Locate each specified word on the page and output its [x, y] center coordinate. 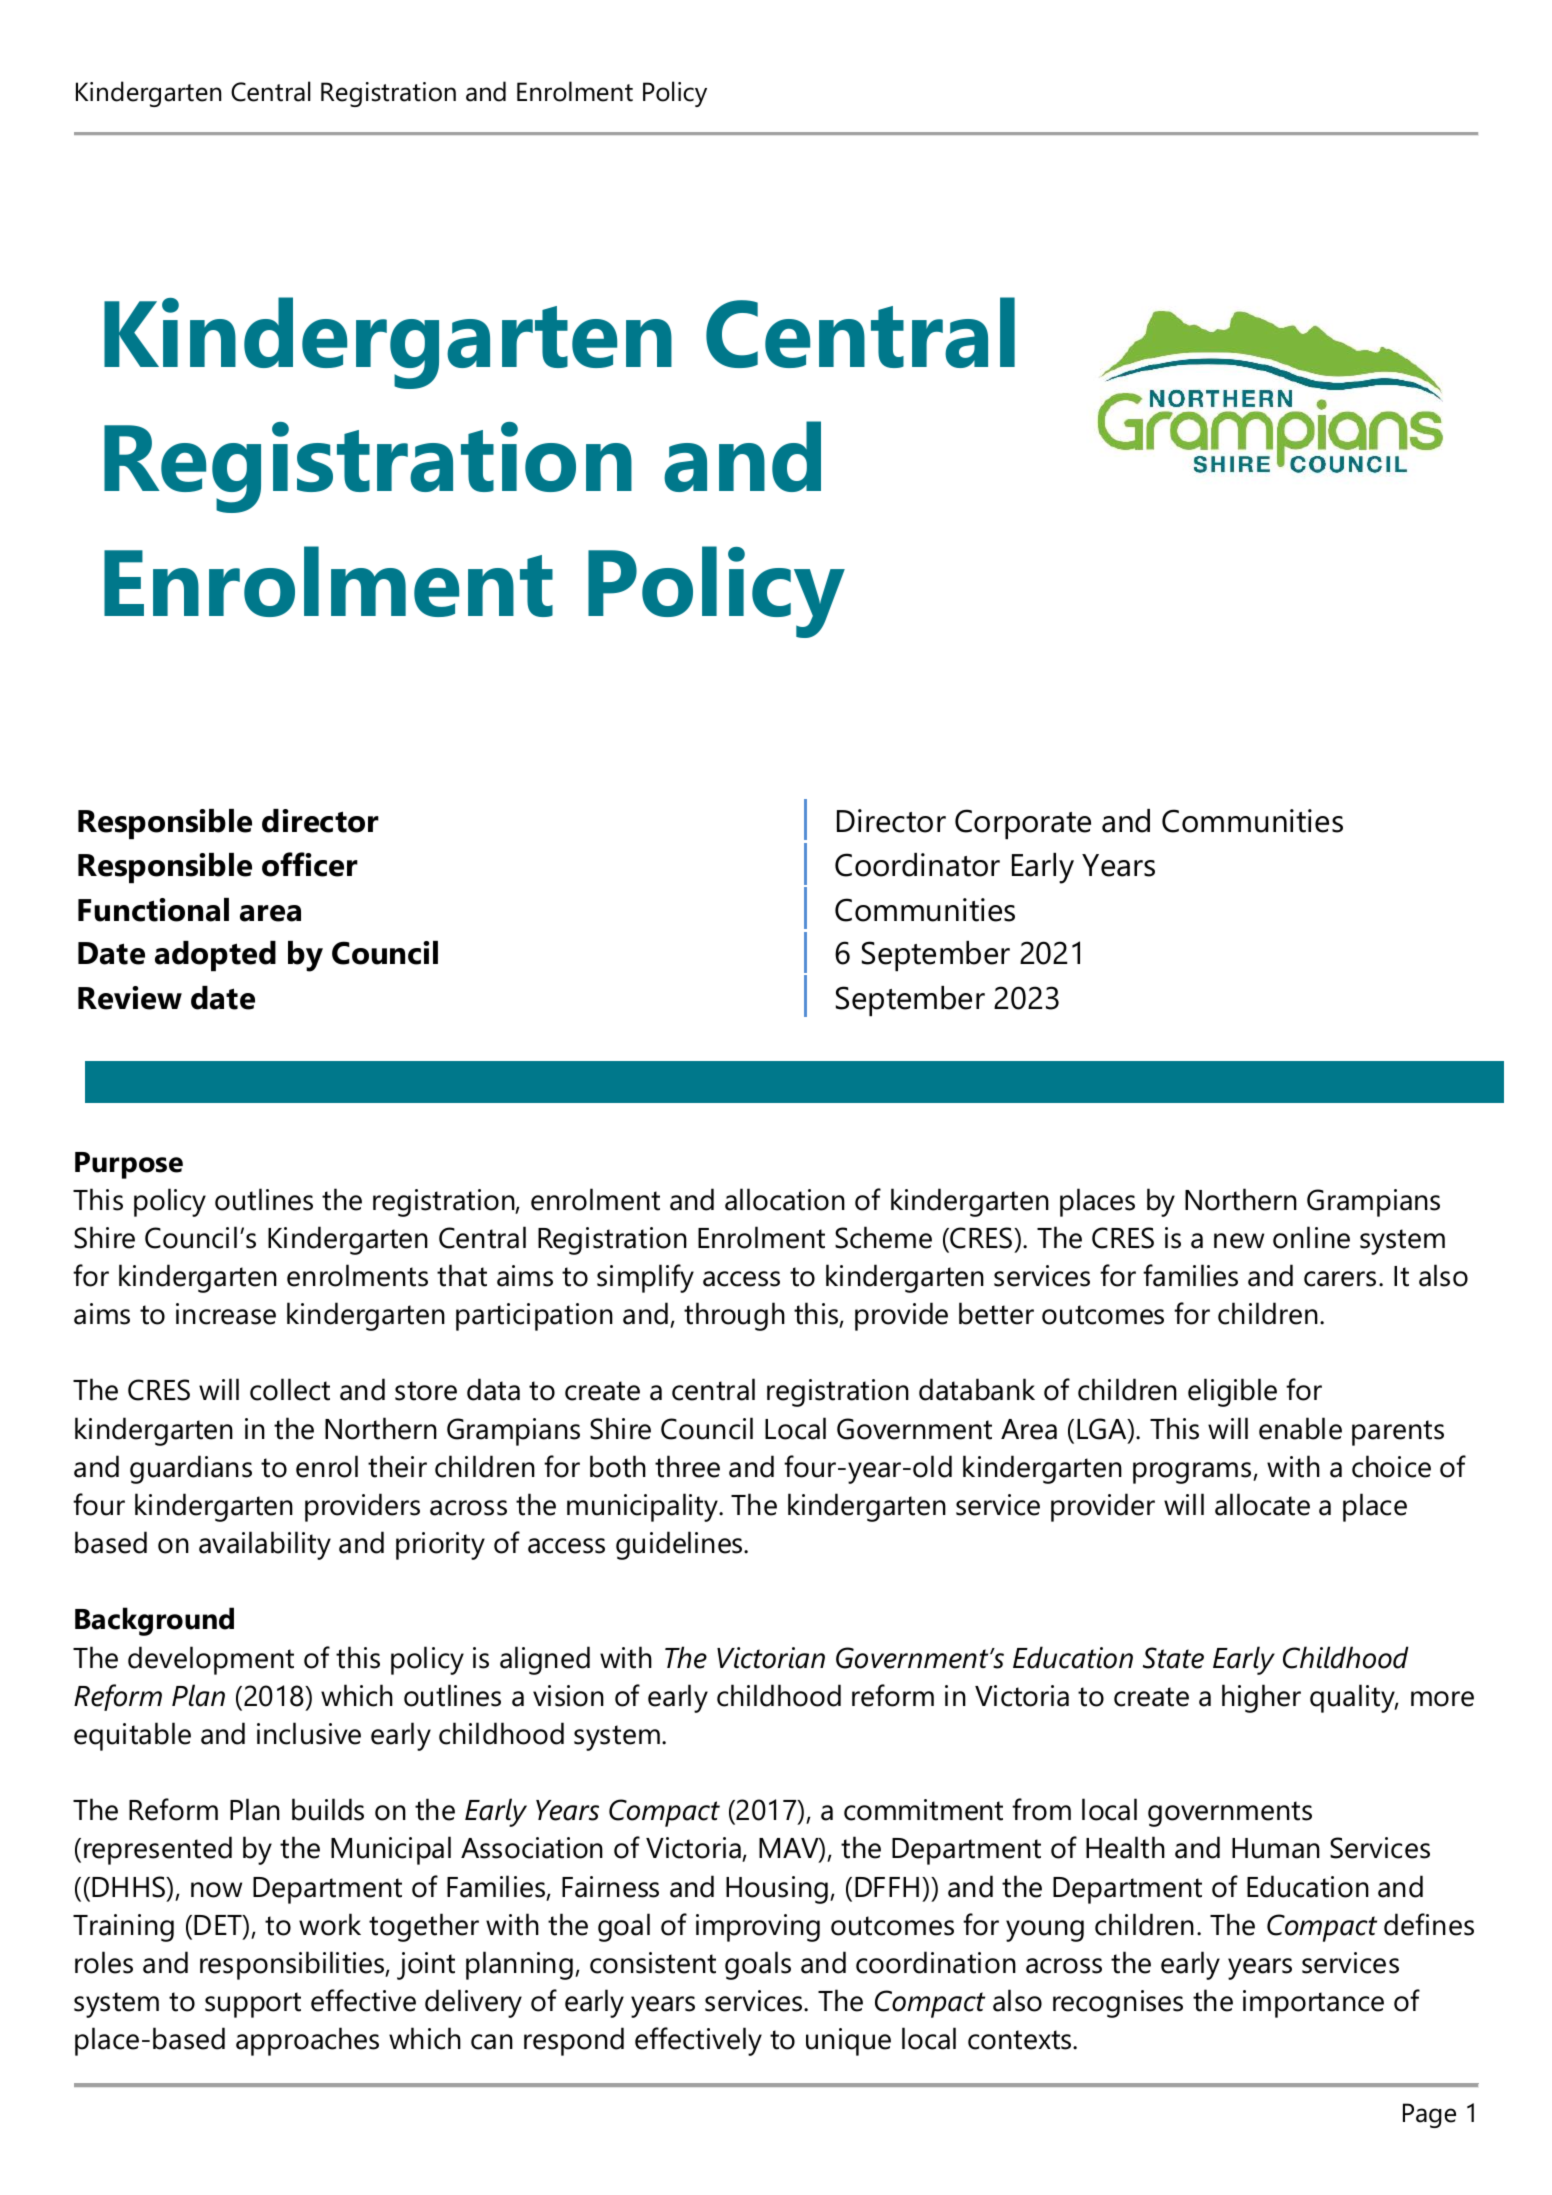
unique [848, 2042]
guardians [191, 1469]
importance [1313, 2004]
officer [310, 864]
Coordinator [917, 865]
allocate [1262, 1504]
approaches [307, 2041]
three [687, 1466]
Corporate [1023, 824]
